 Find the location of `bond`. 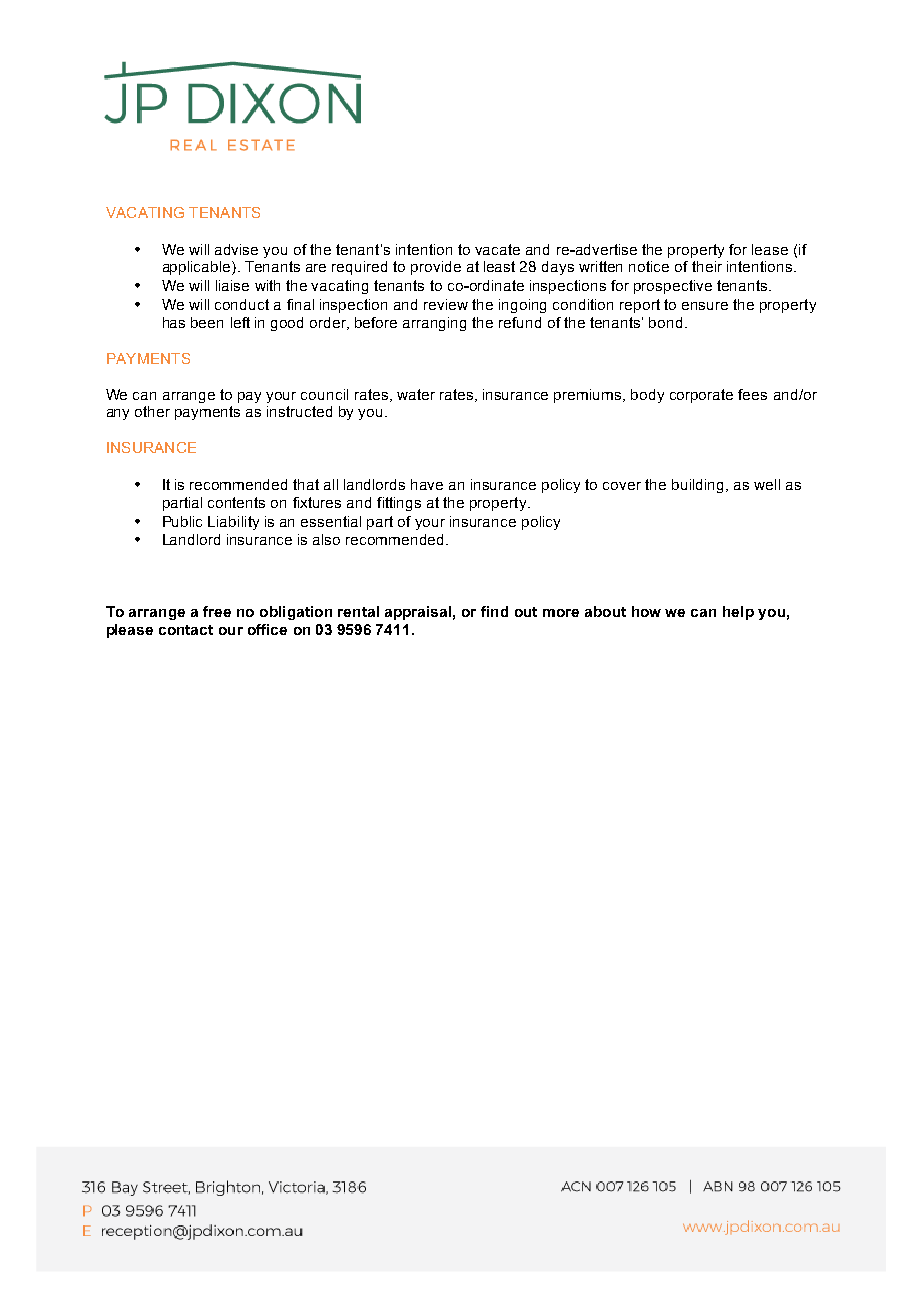

bond is located at coordinates (665, 322).
